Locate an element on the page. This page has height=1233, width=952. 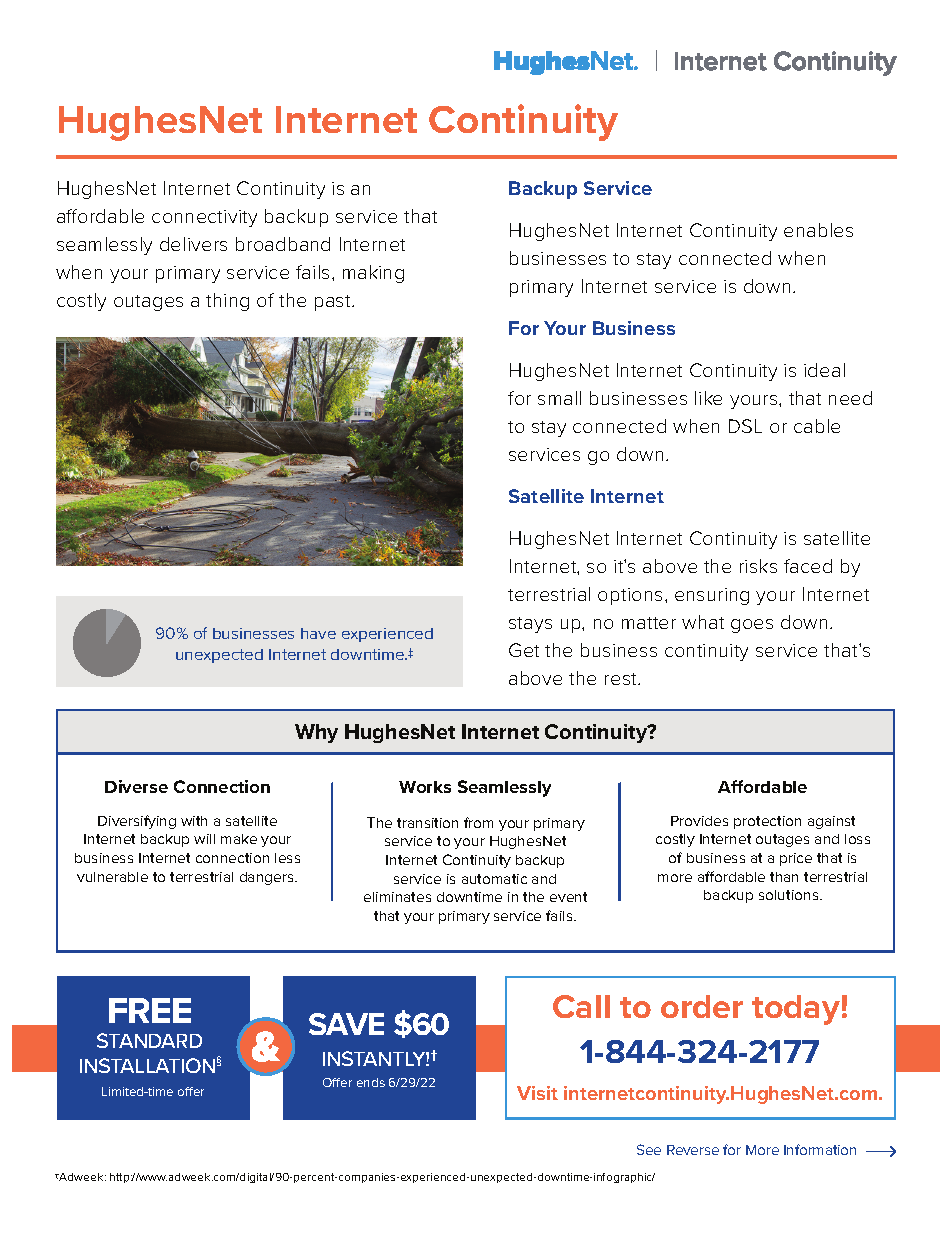
have is located at coordinates (318, 633).
